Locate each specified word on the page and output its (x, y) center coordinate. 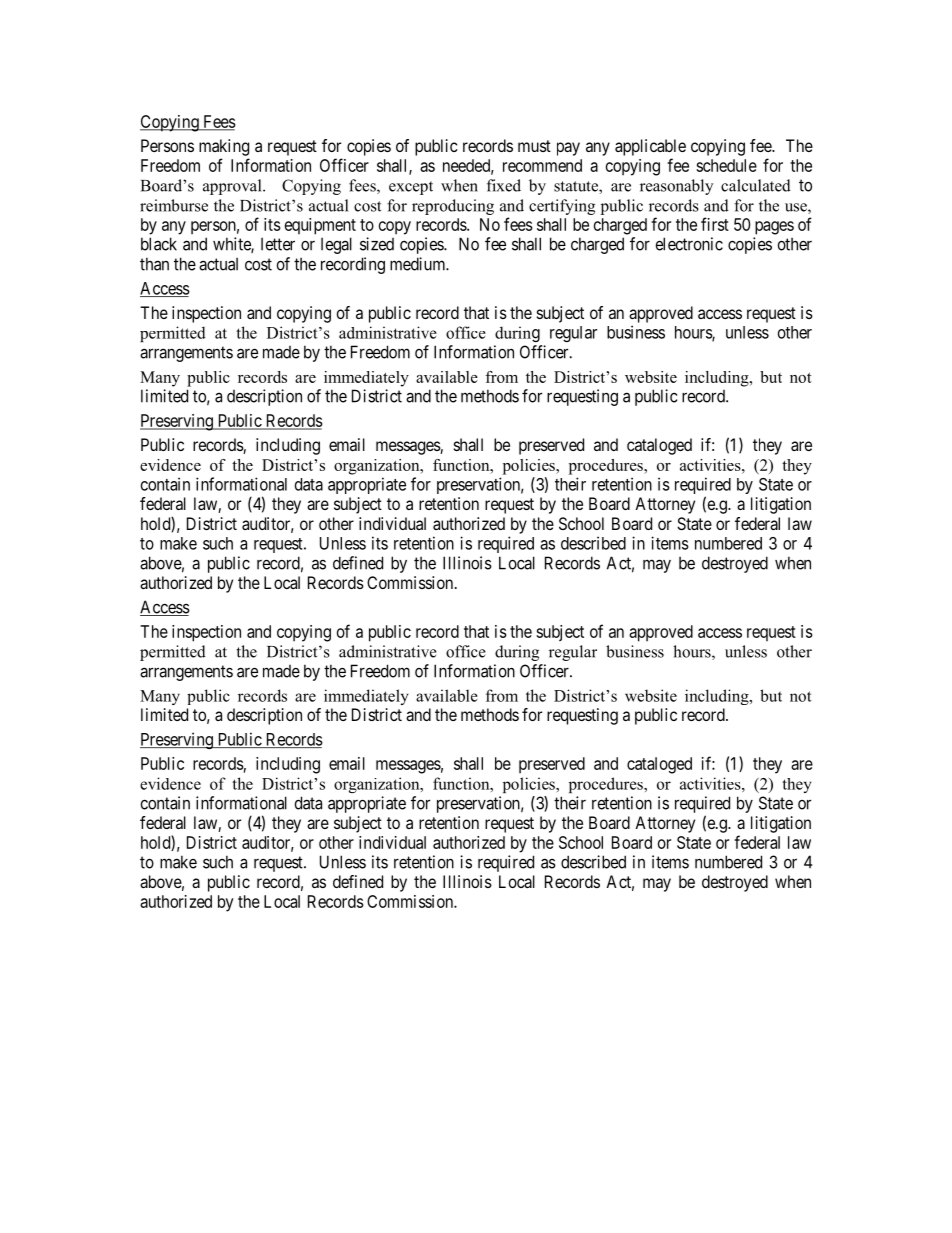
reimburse (174, 205)
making (224, 147)
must (534, 146)
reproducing (453, 207)
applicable (650, 147)
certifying (562, 207)
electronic (689, 244)
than (154, 264)
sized (377, 244)
